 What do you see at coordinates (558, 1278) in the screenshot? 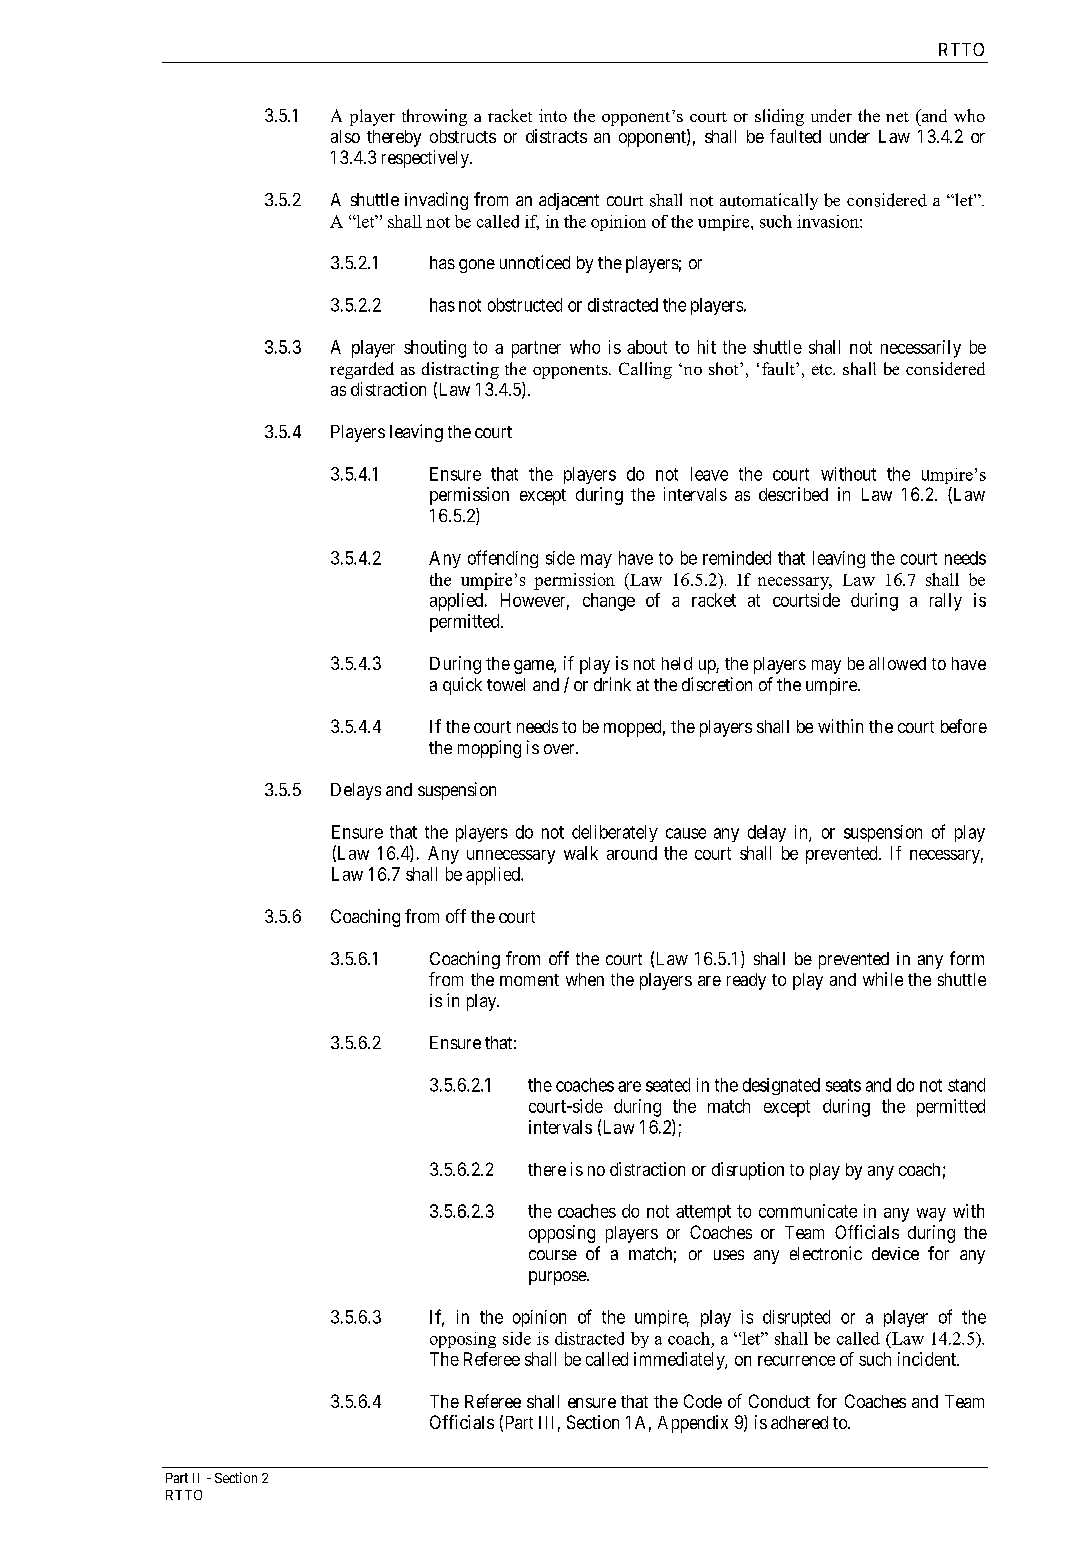
I see `purpose` at bounding box center [558, 1278].
